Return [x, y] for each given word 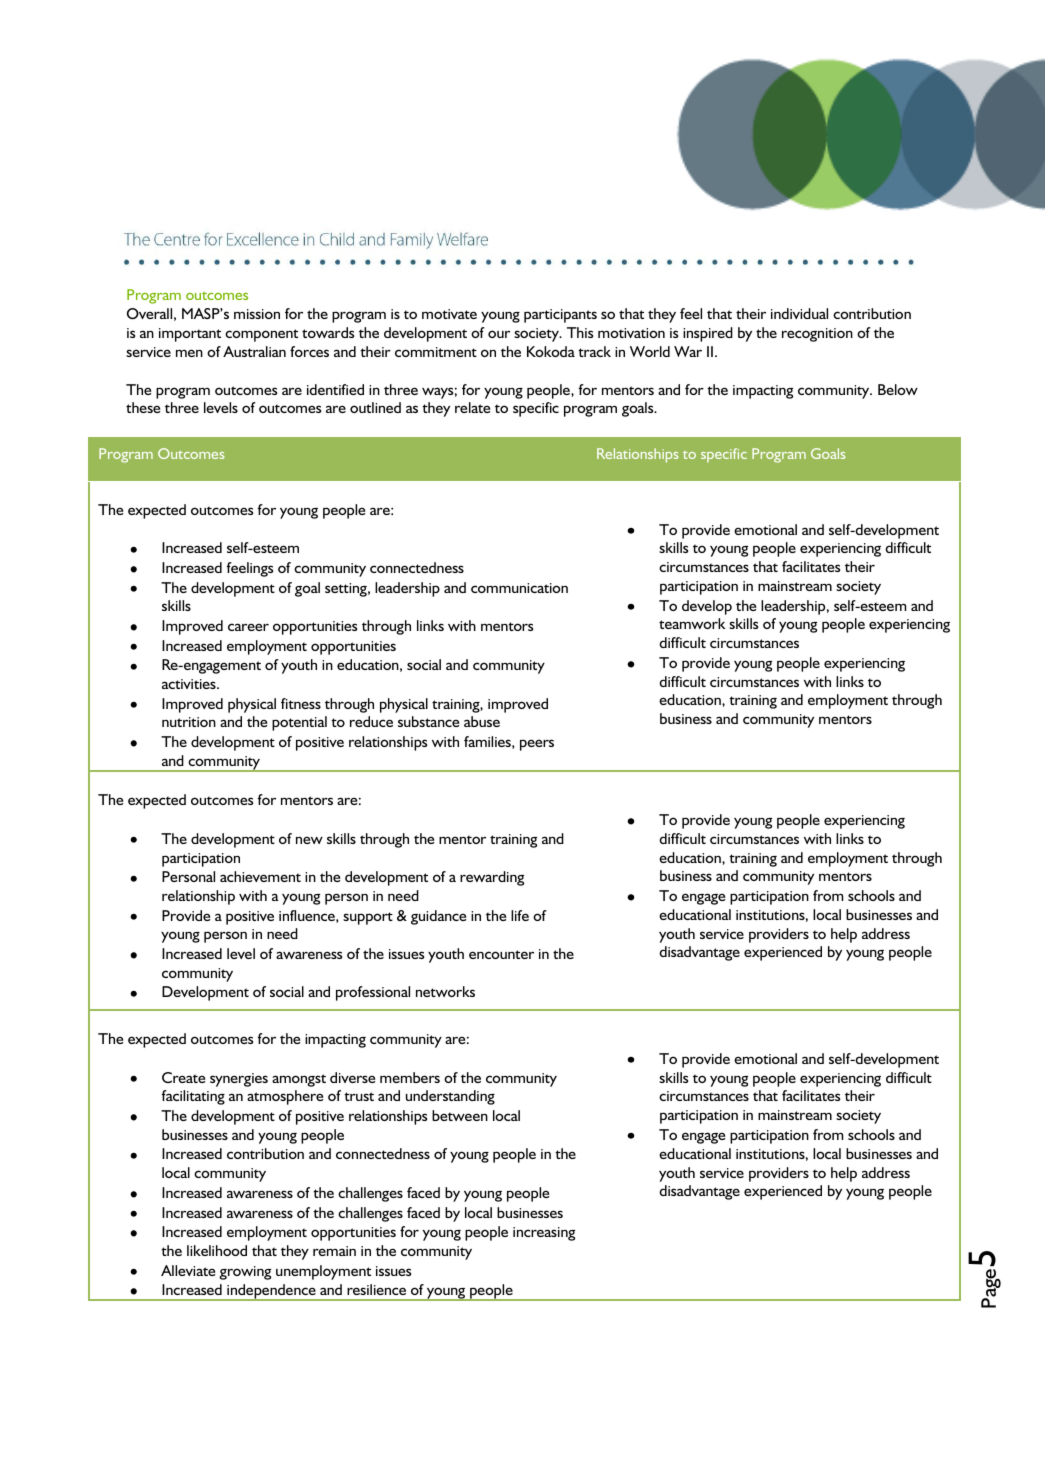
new [309, 840]
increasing [544, 1234]
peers [537, 745]
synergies [239, 1080]
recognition [817, 335]
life [520, 915]
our [499, 334]
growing [245, 1273]
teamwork [692, 623]
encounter [501, 954]
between [460, 1115]
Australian [254, 351]
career [248, 627]
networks [445, 991]
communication [519, 588]
